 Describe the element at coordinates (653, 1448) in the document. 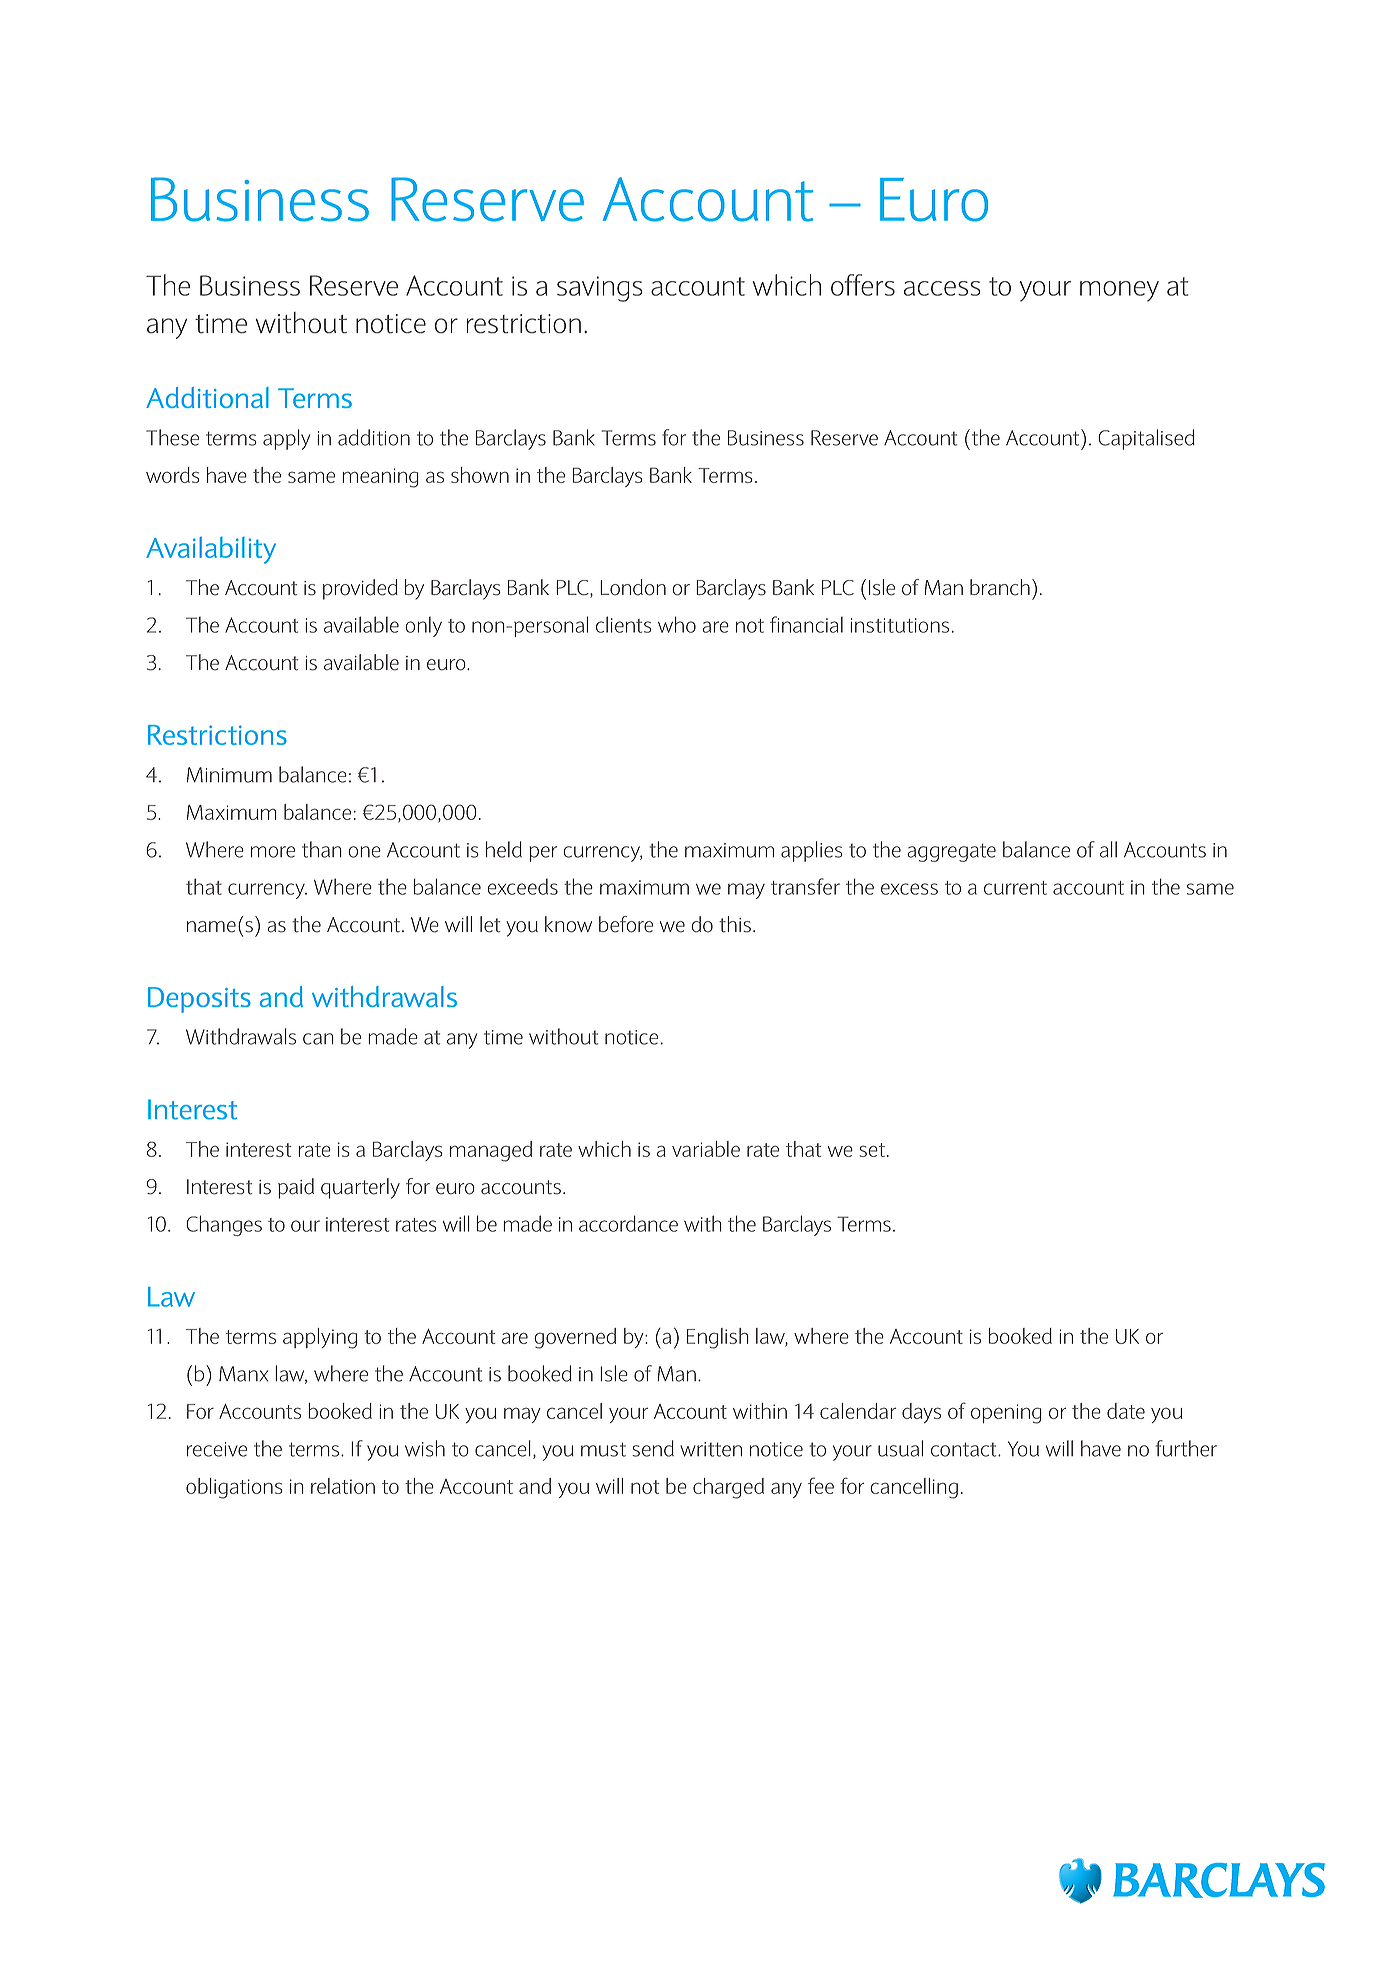

I see `send` at that location.
